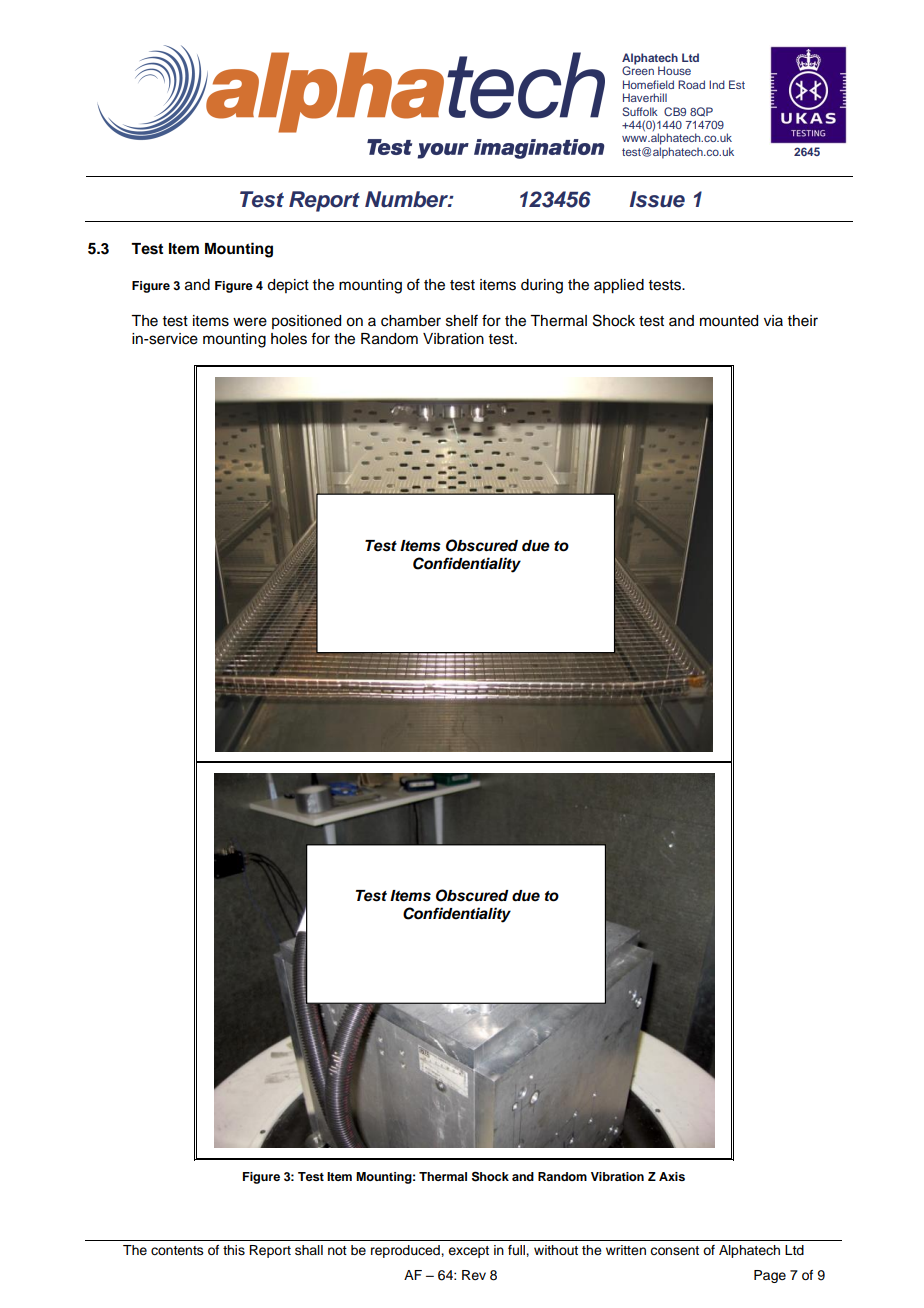  I want to click on consent, so click(674, 1251).
